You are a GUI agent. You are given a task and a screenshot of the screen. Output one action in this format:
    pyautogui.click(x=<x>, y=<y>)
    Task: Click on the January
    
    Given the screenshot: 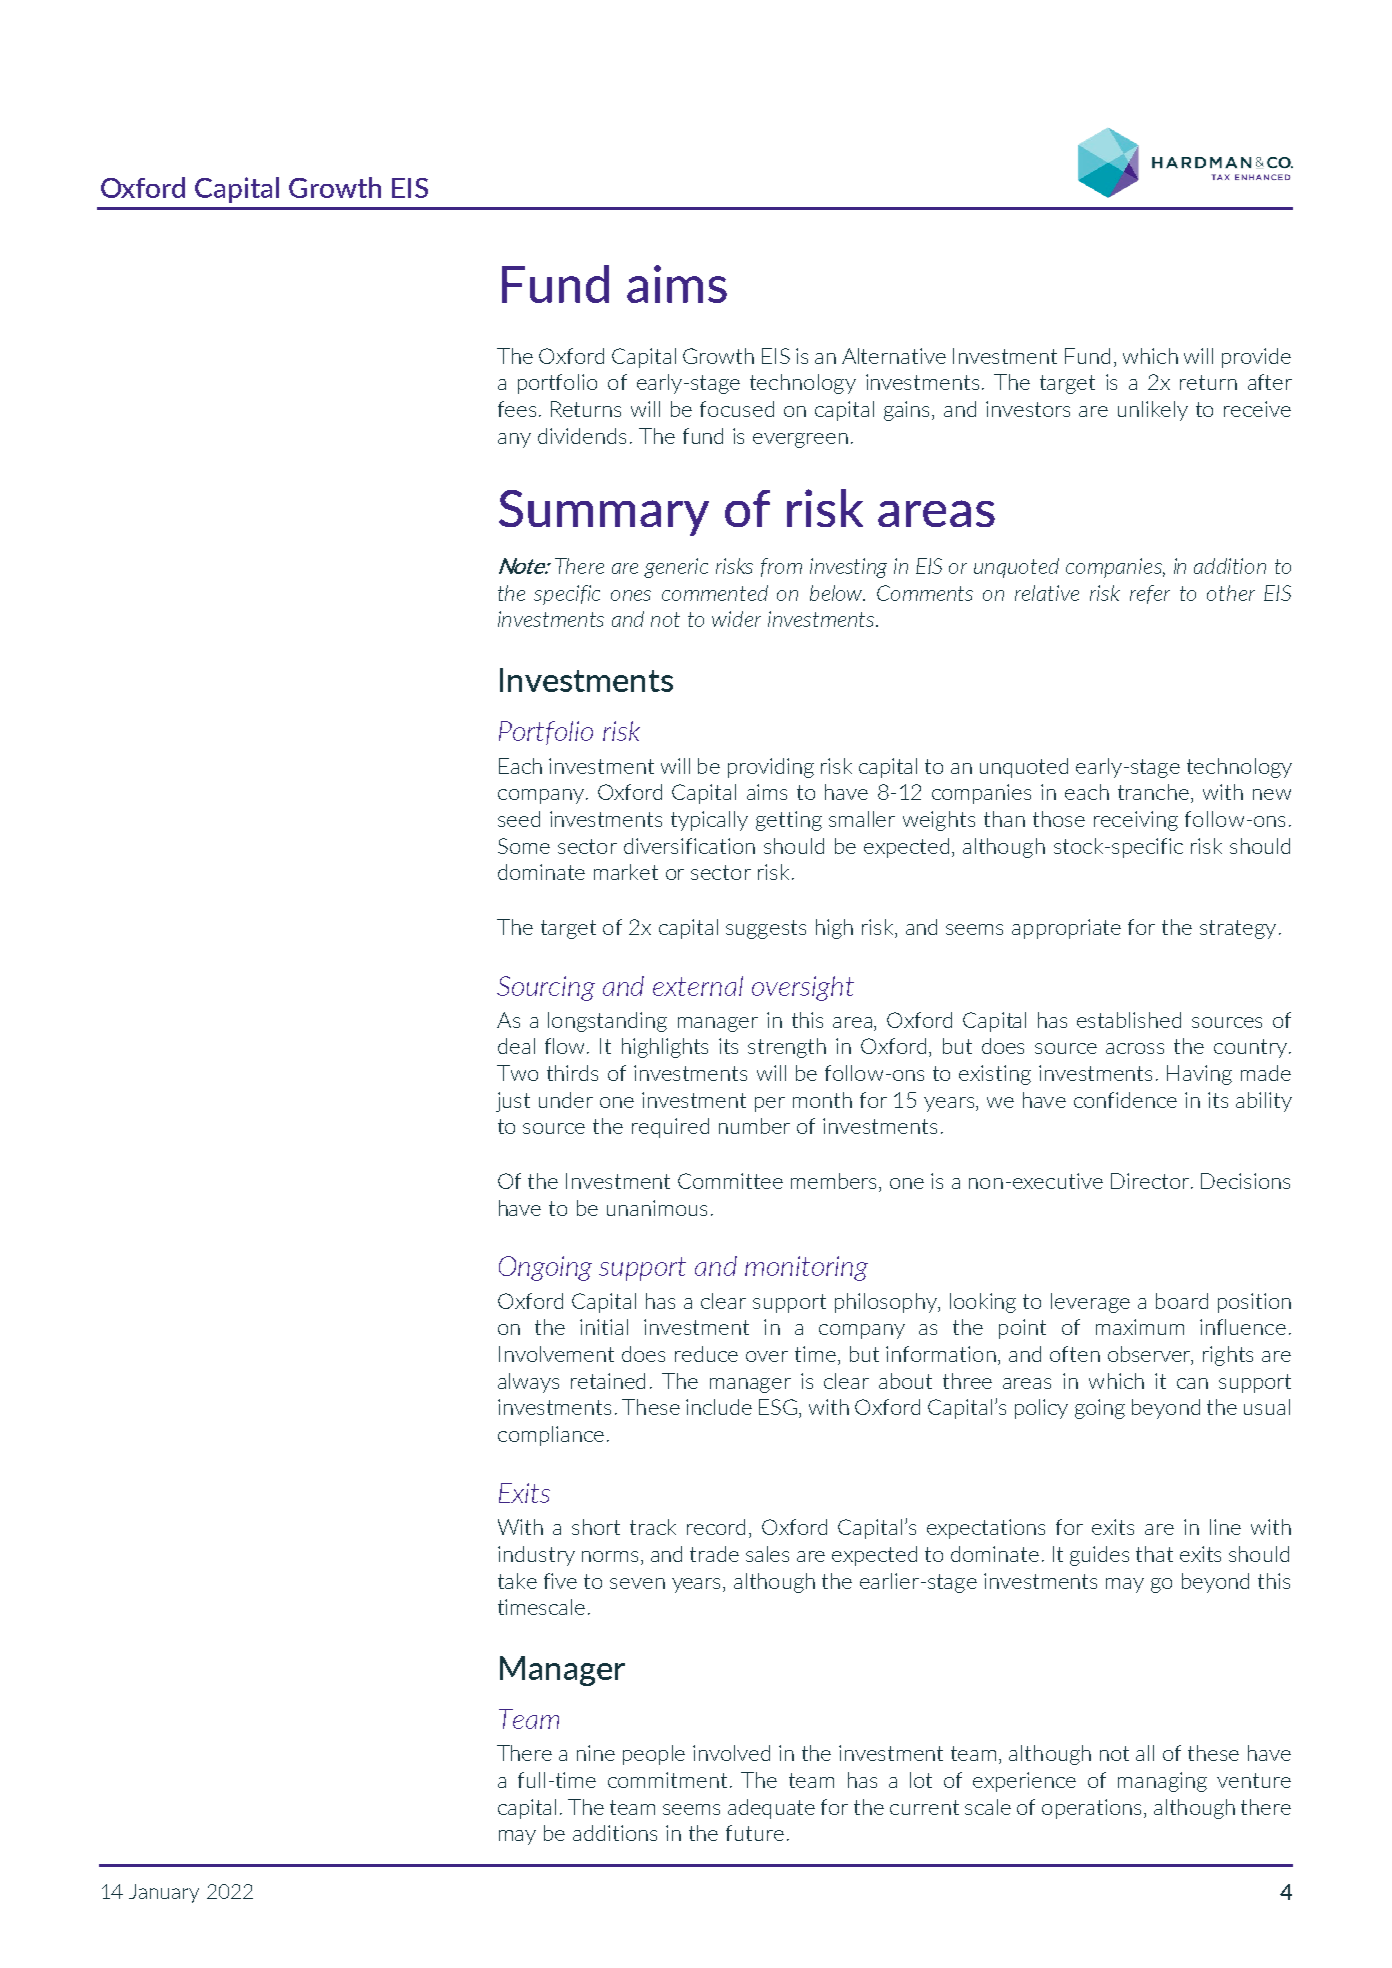 What is the action you would take?
    pyautogui.click(x=164, y=1893)
